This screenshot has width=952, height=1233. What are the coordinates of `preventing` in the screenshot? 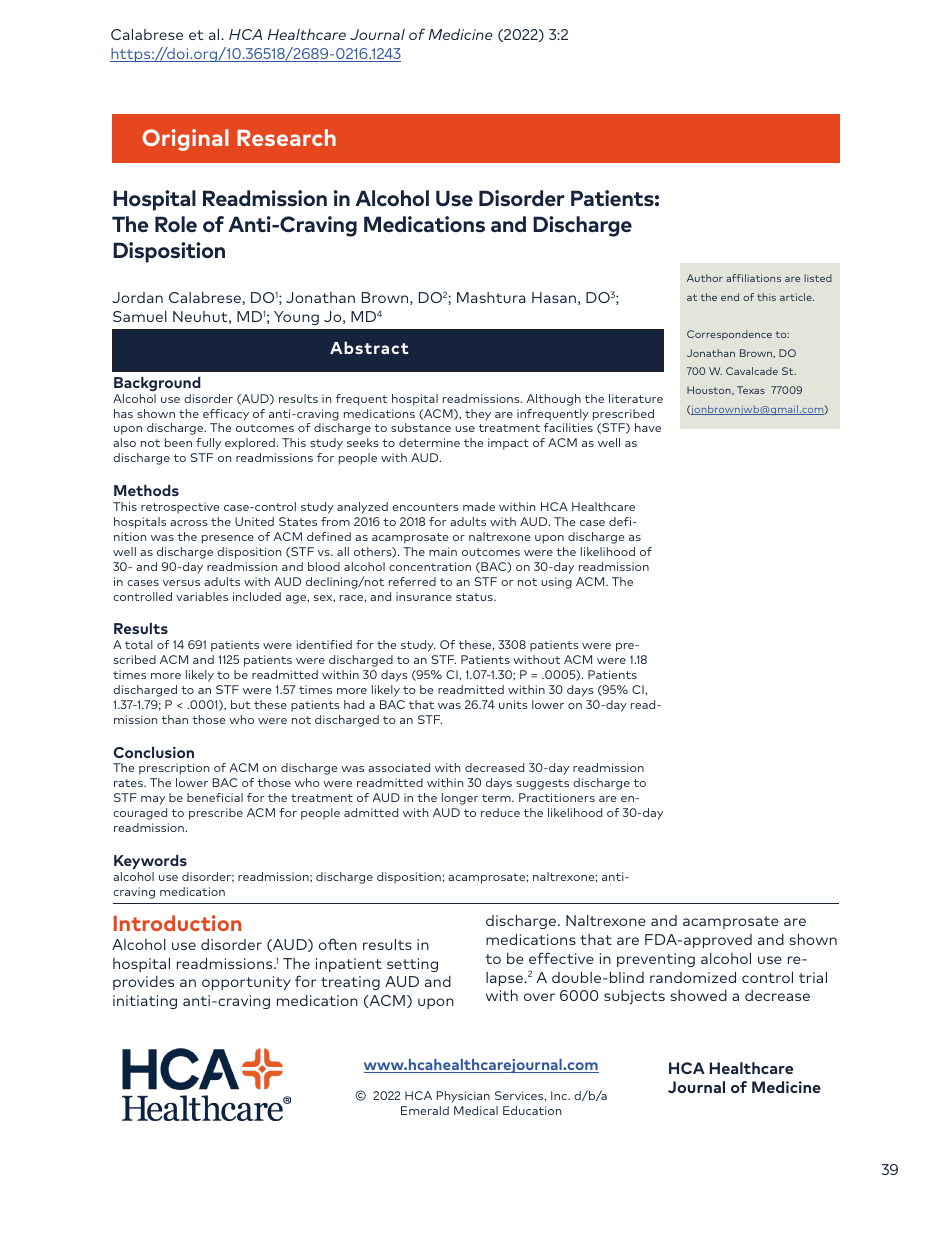 It's located at (656, 960).
